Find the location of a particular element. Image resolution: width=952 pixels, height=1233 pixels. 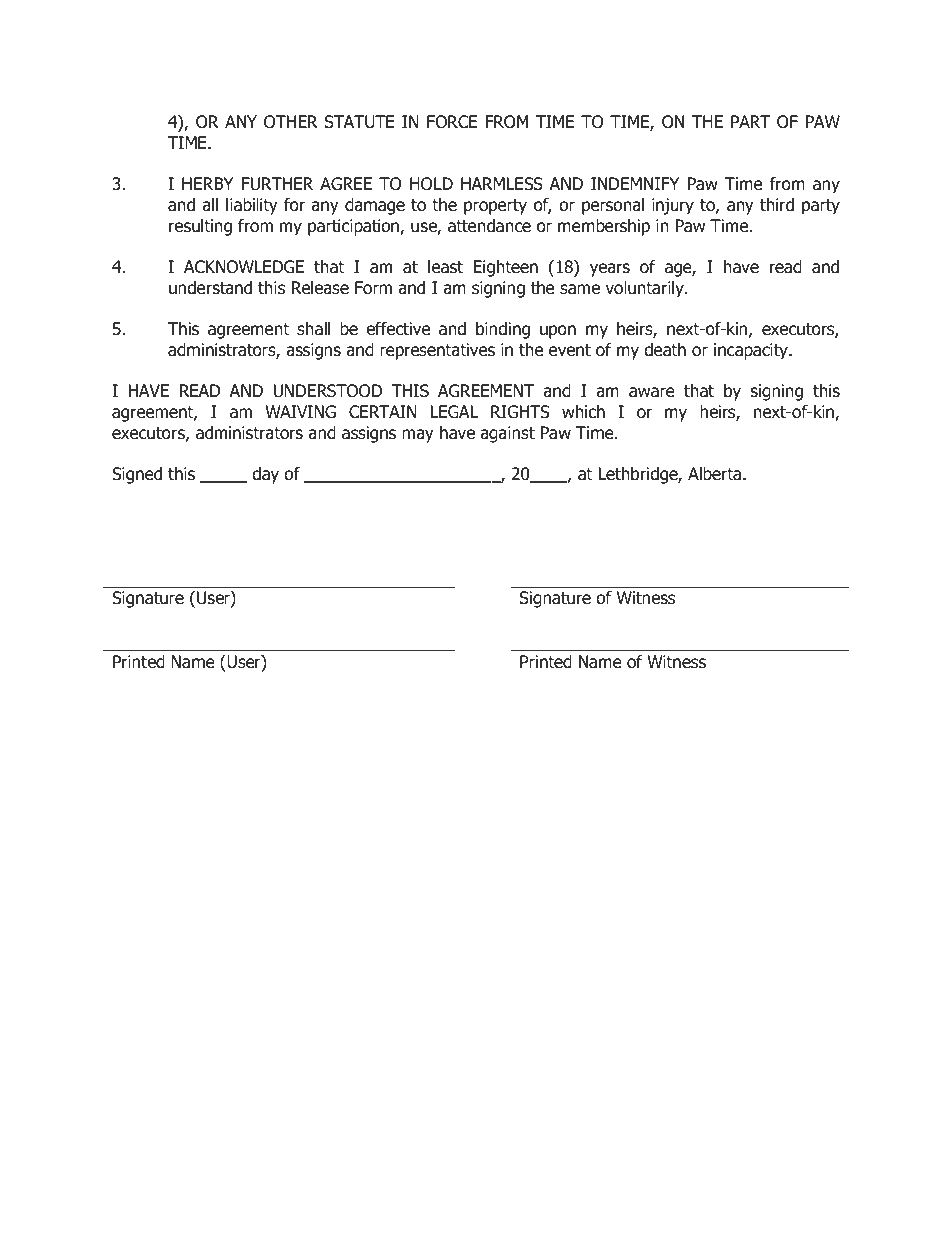

may is located at coordinates (417, 436).
